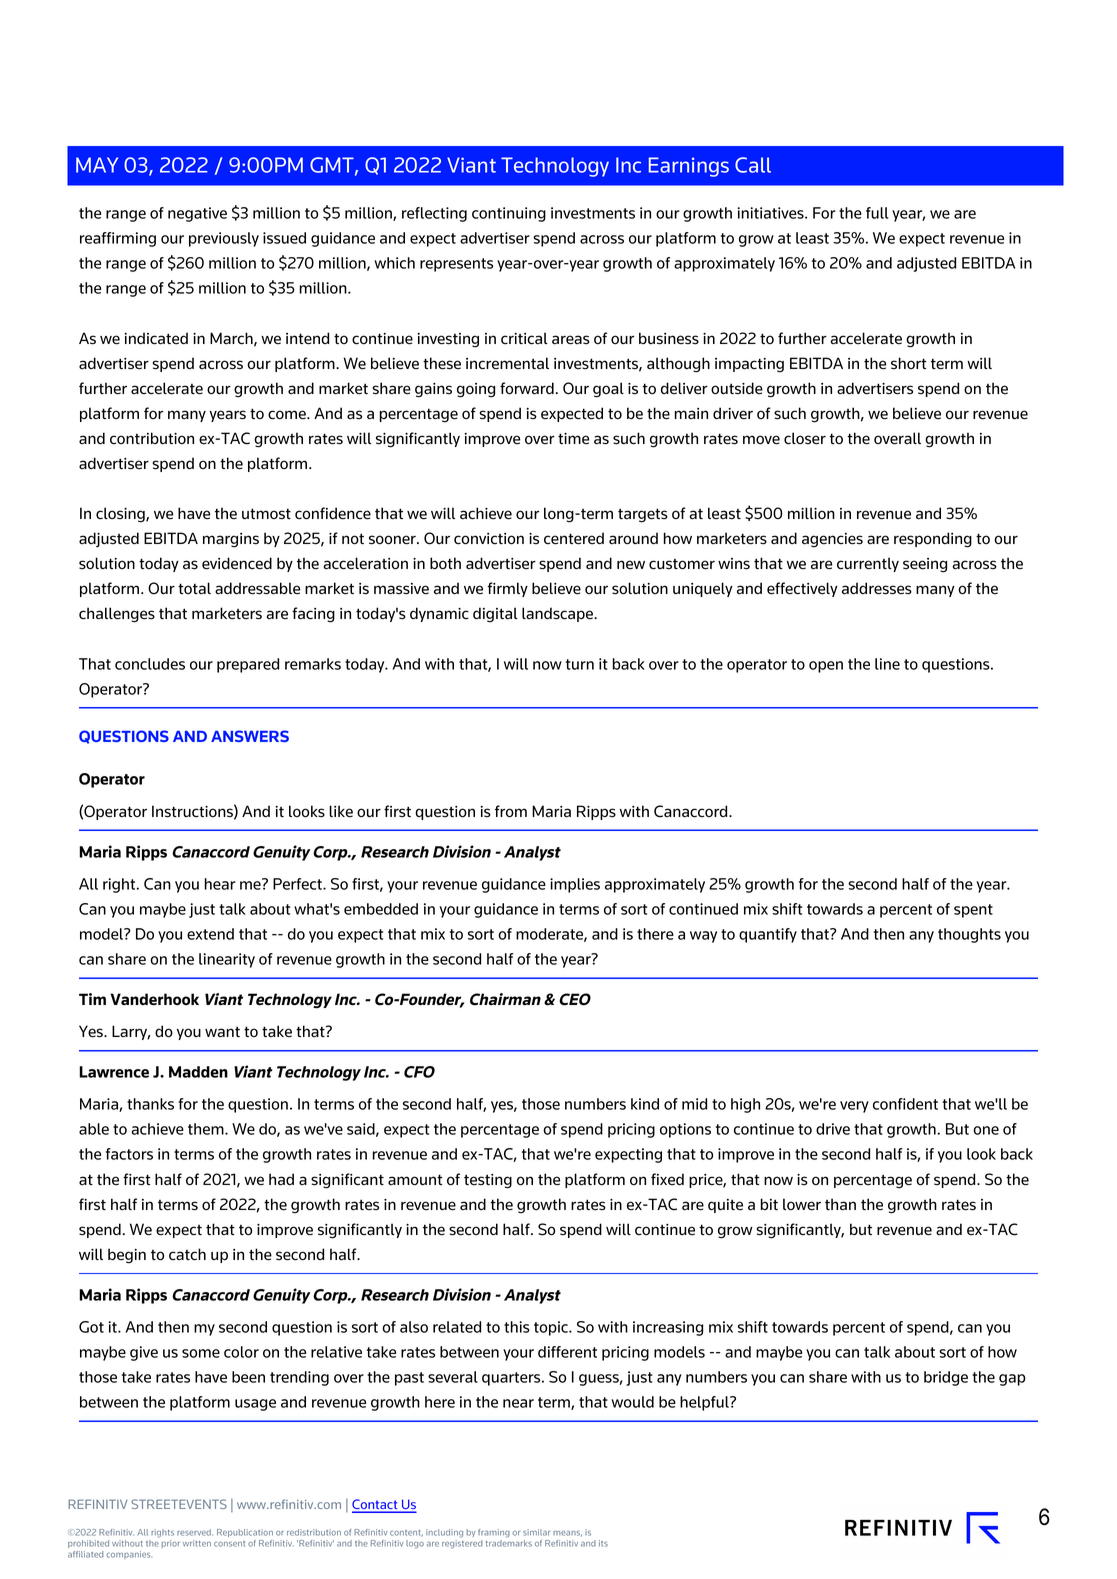 Image resolution: width=1117 pixels, height=1579 pixels. I want to click on spent, so click(973, 911).
